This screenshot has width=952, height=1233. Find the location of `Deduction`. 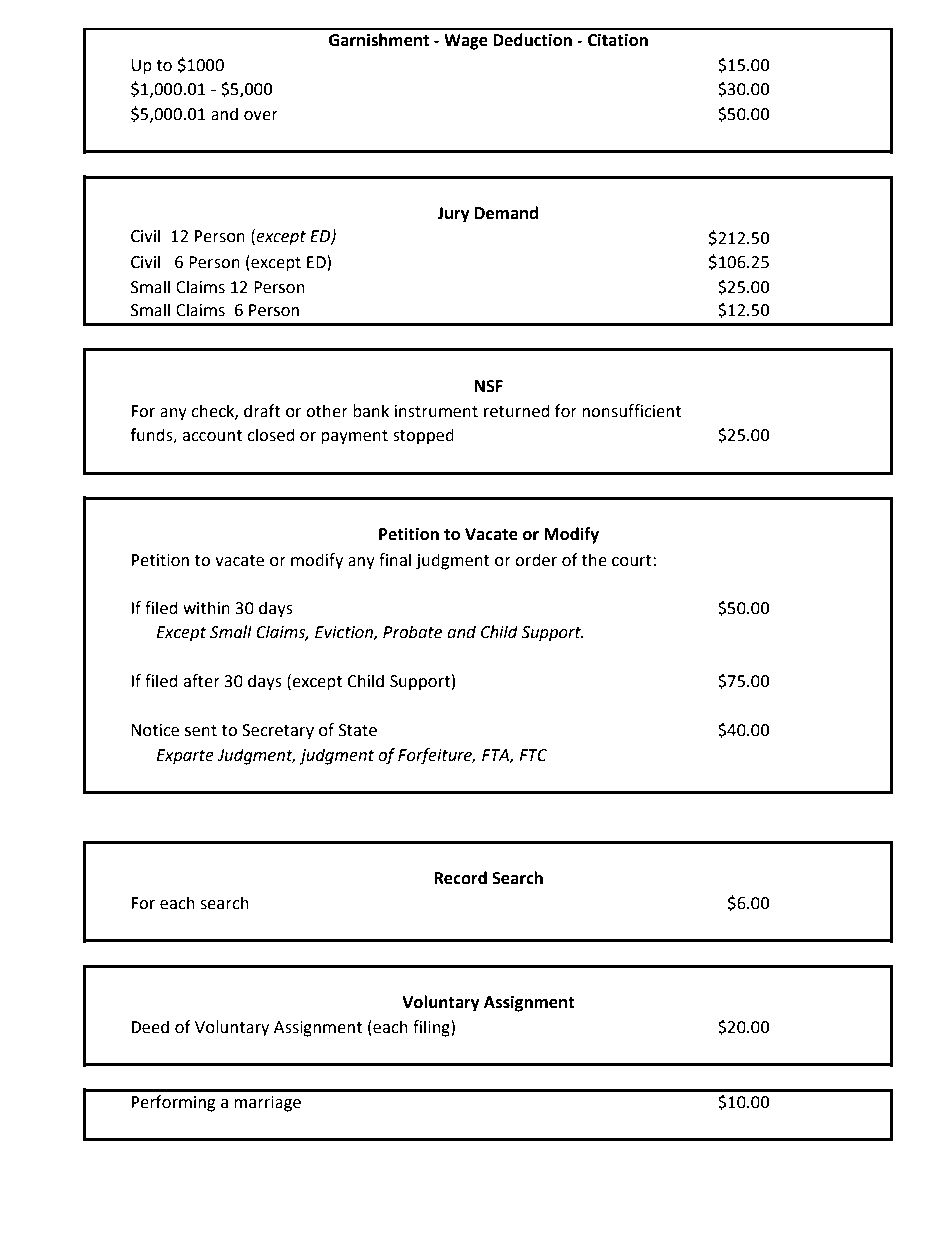

Deduction is located at coordinates (532, 40).
